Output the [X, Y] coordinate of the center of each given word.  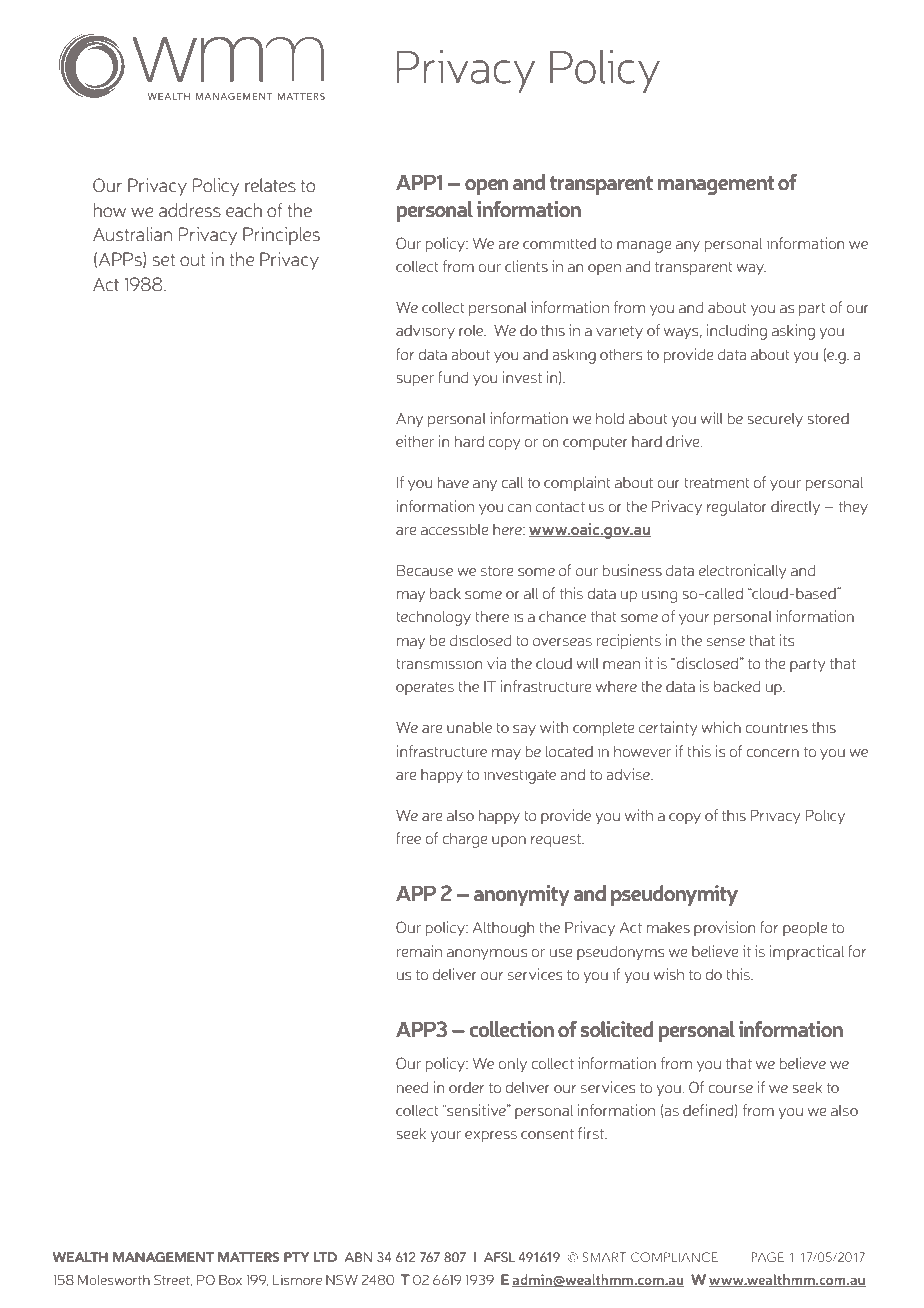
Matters [248, 1257]
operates [425, 688]
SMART [604, 1257]
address [190, 210]
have [453, 482]
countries [776, 727]
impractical [806, 952]
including [736, 332]
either [415, 441]
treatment [716, 483]
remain [419, 951]
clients [526, 266]
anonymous [487, 954]
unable [469, 727]
